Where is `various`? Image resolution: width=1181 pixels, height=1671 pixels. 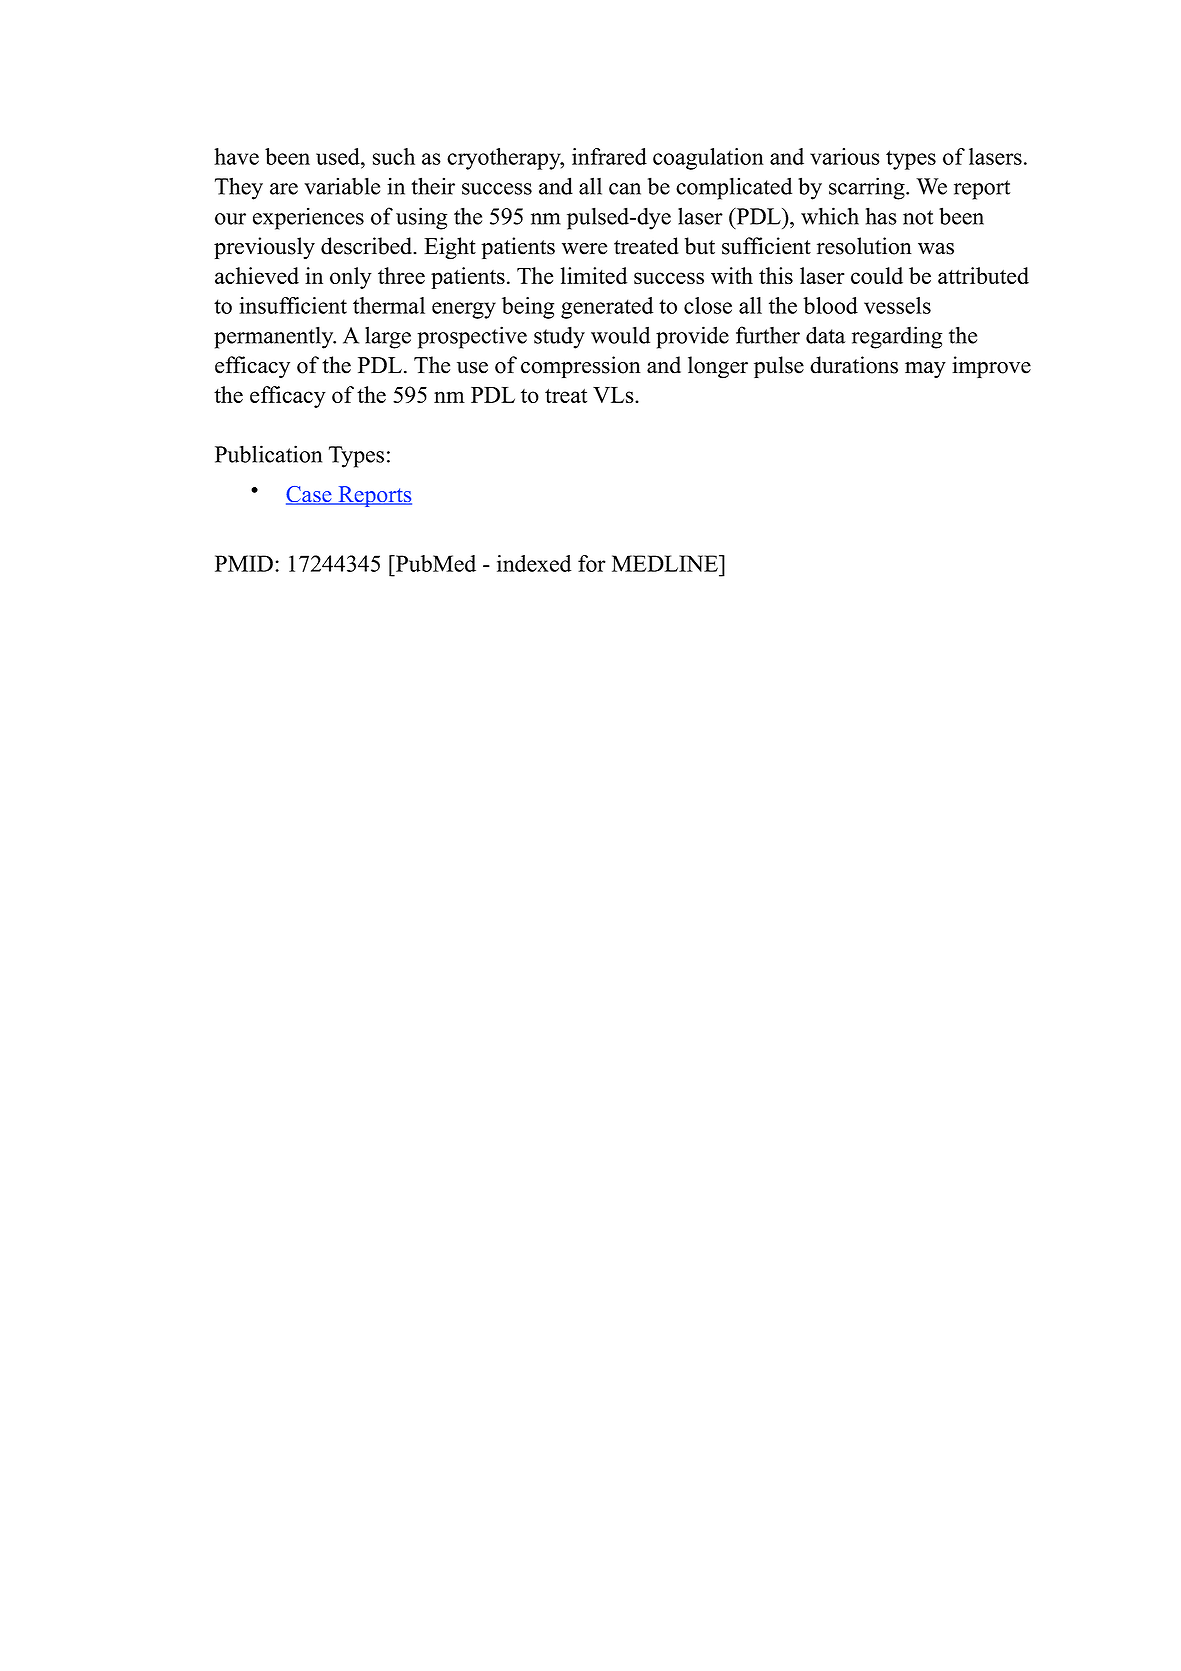 various is located at coordinates (845, 156).
